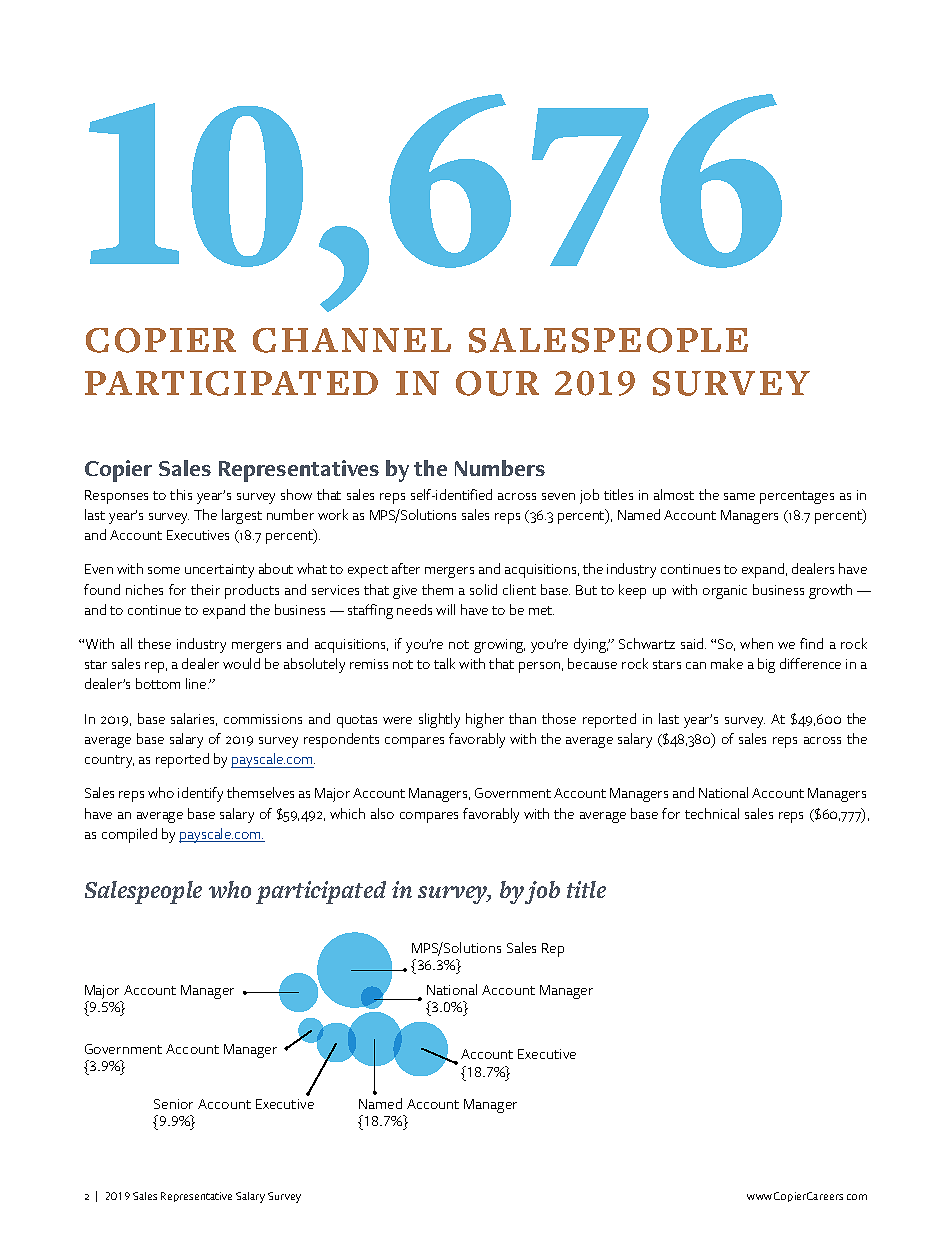 The image size is (952, 1233). What do you see at coordinates (382, 813) in the screenshot?
I see `also` at bounding box center [382, 813].
